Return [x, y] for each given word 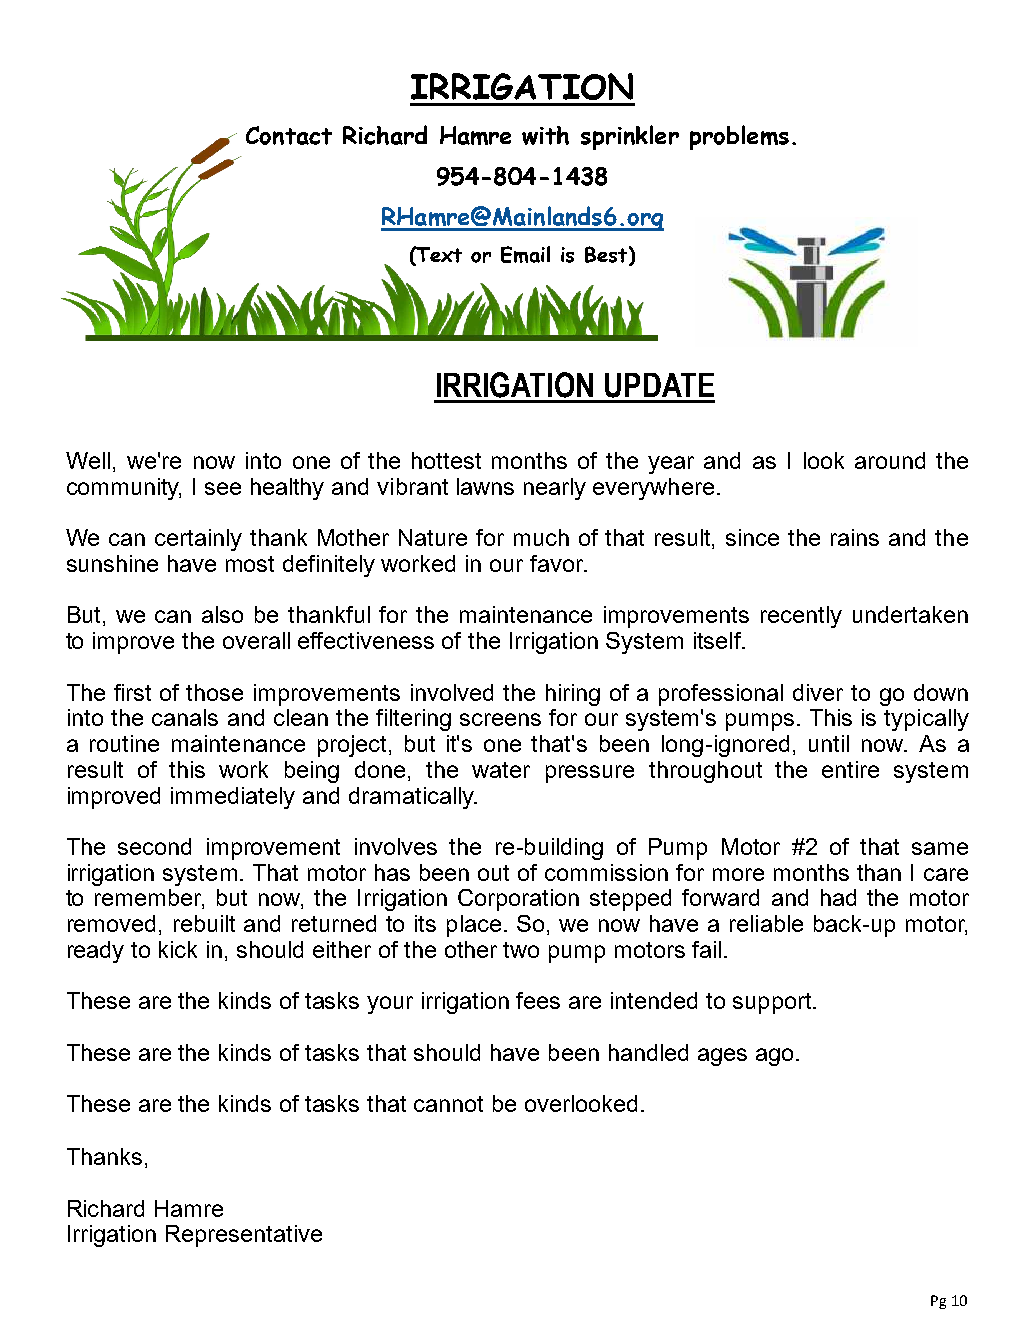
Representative [244, 1236]
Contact [289, 135]
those [214, 692]
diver [818, 692]
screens [500, 719]
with [545, 135]
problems [739, 137]
